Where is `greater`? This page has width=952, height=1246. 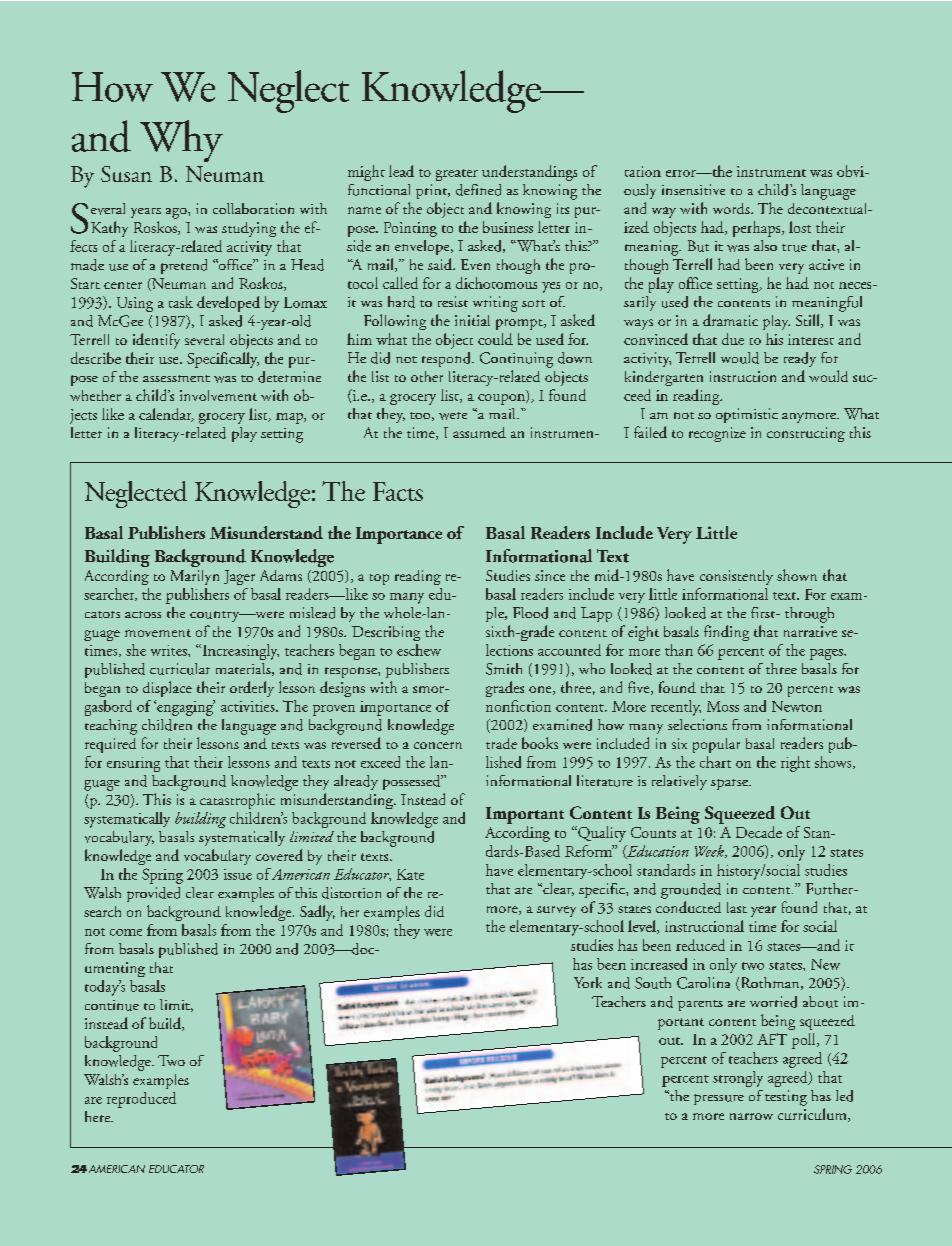 greater is located at coordinates (457, 175).
